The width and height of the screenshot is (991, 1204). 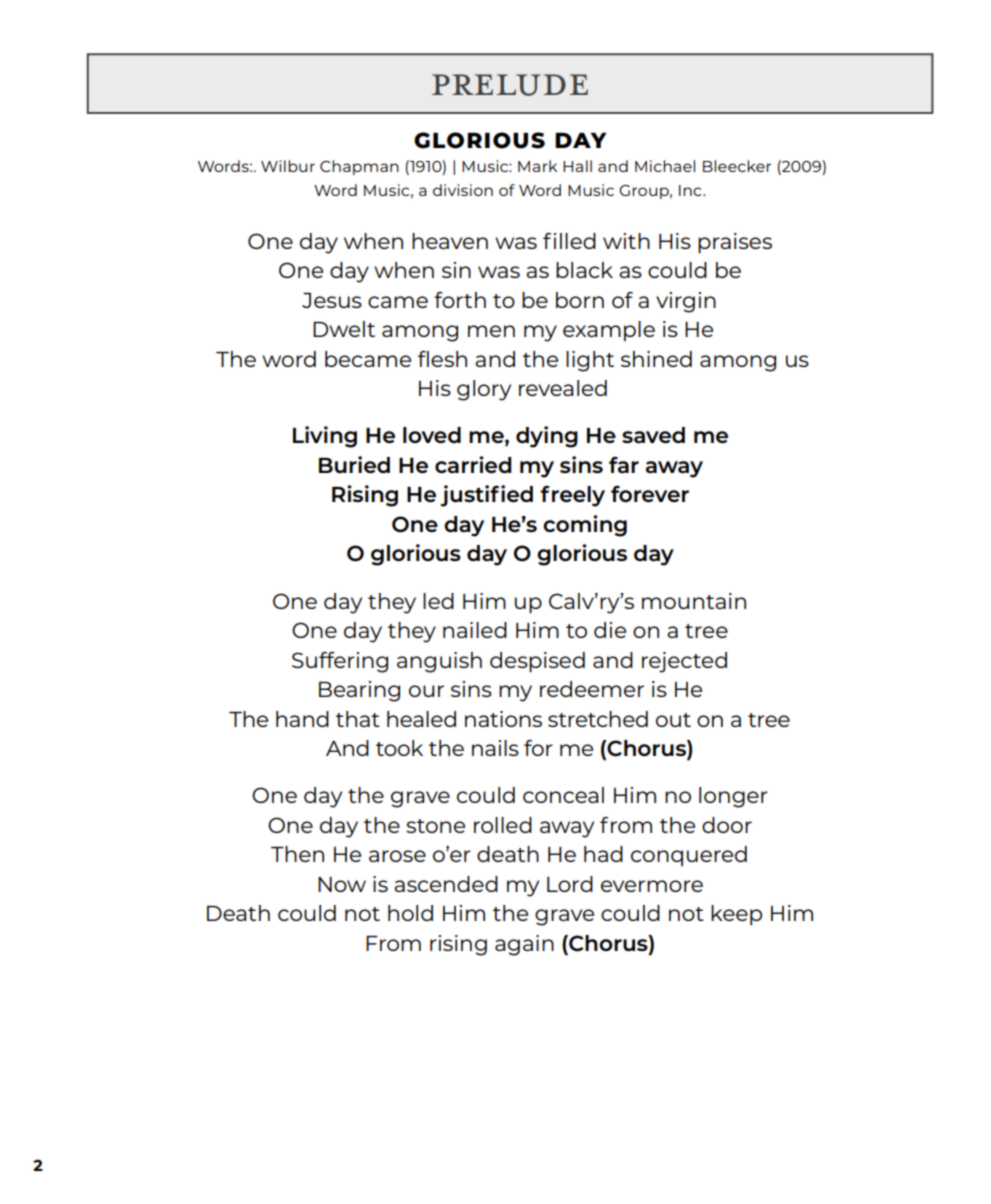 I want to click on forever, so click(x=650, y=494).
